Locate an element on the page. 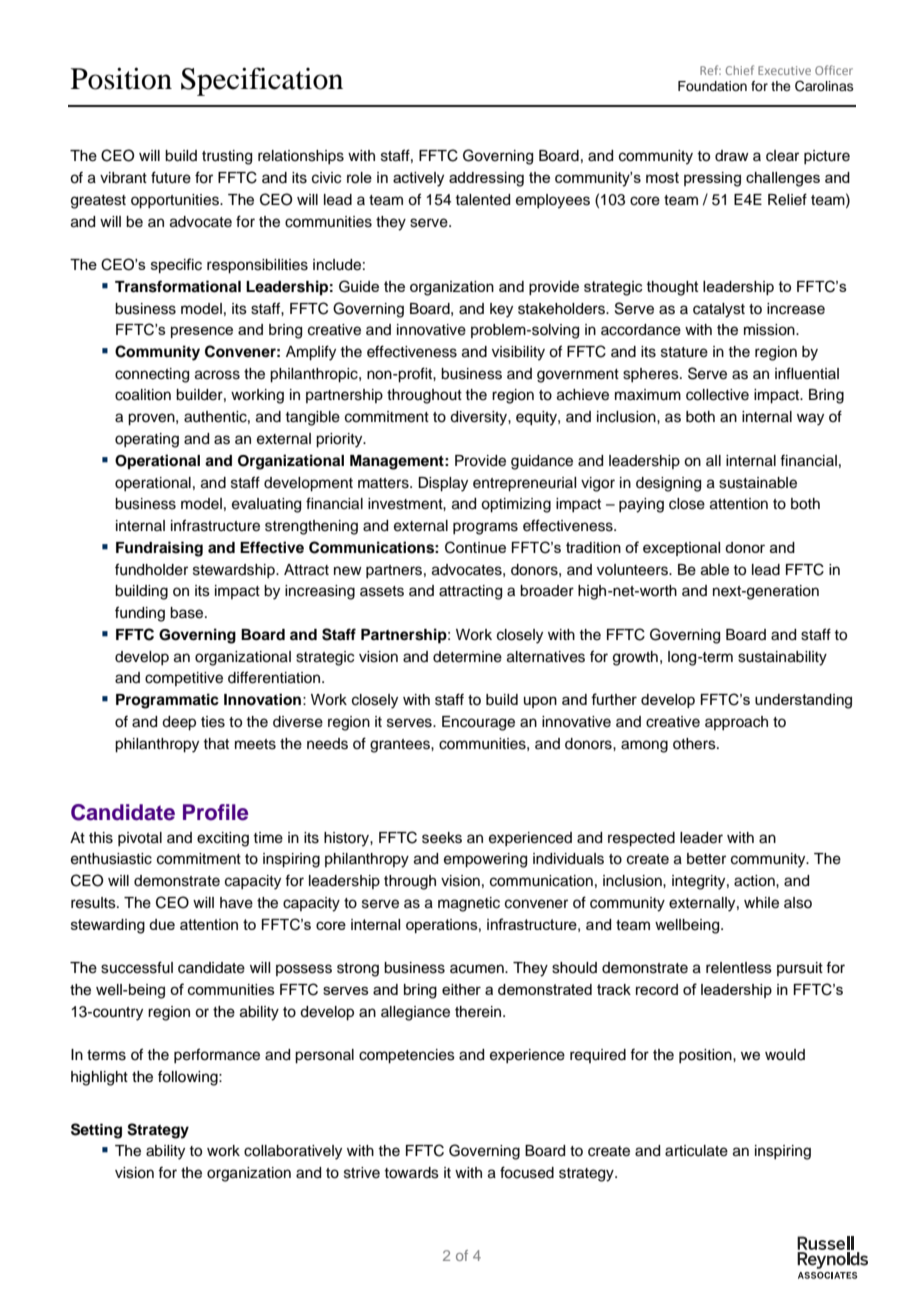  visibility is located at coordinates (518, 353).
